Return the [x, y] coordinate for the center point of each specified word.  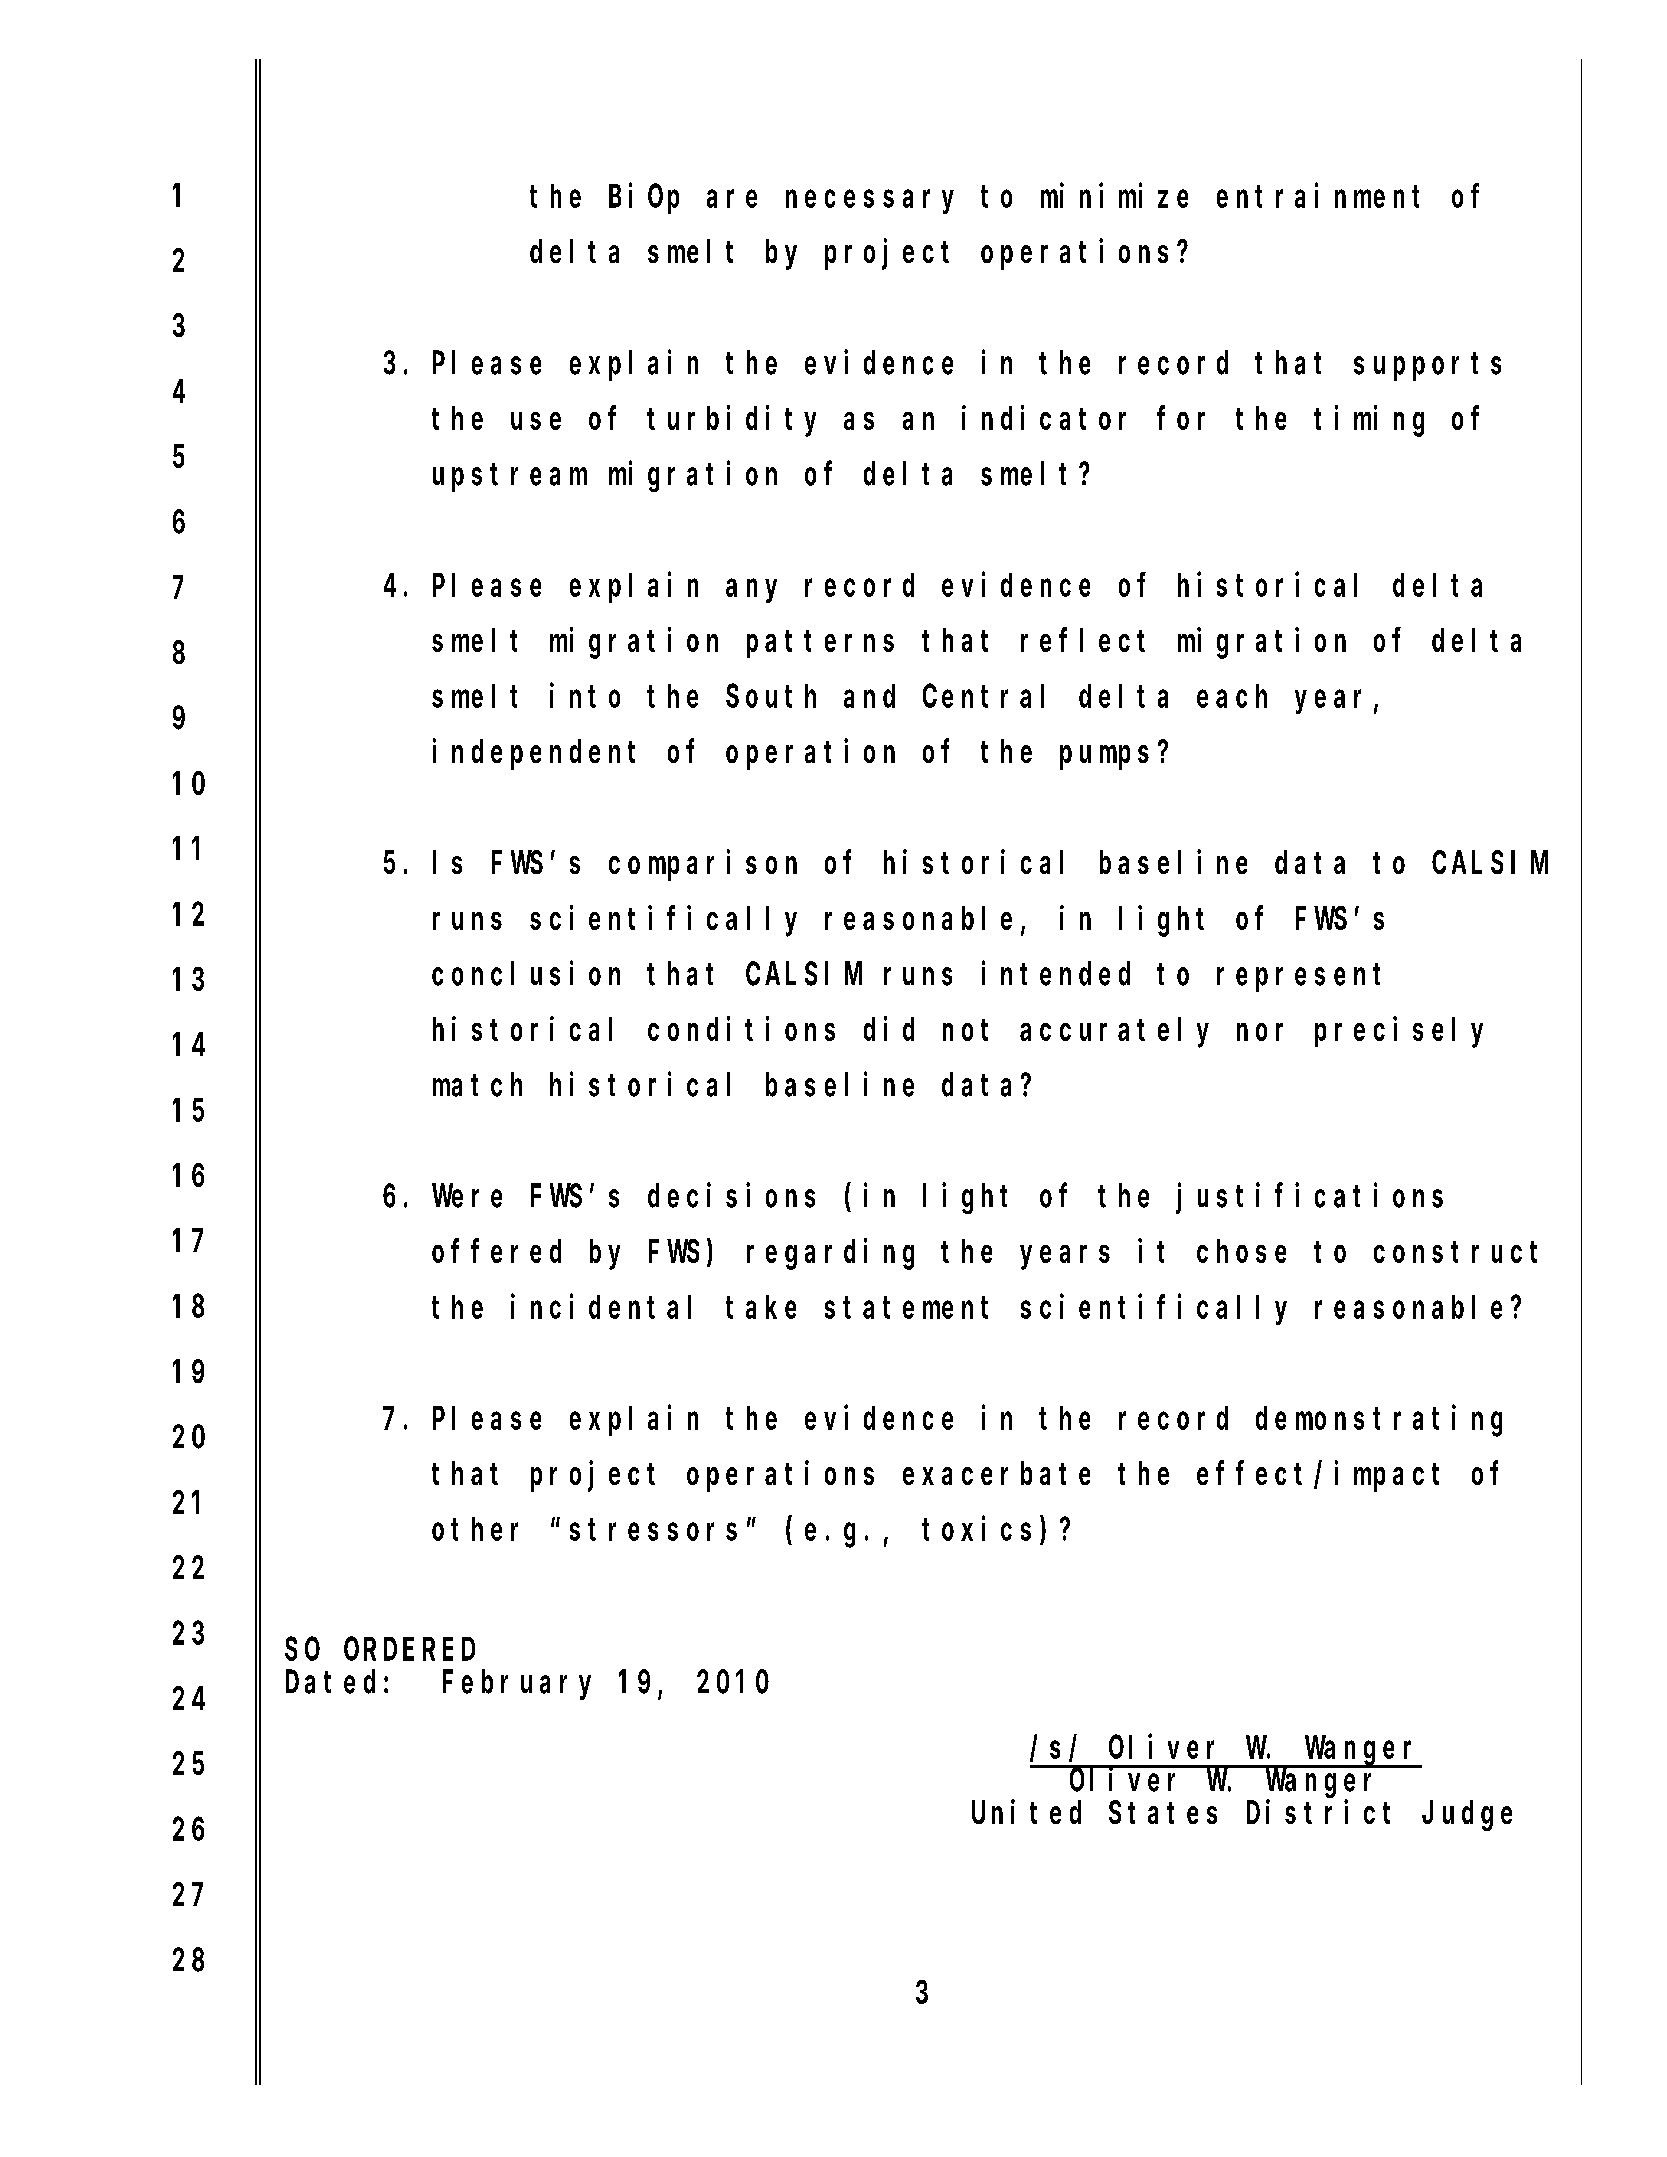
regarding [830, 1254]
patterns [820, 644]
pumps [1104, 757]
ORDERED [409, 1650]
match [477, 1085]
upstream [510, 478]
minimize [1114, 196]
